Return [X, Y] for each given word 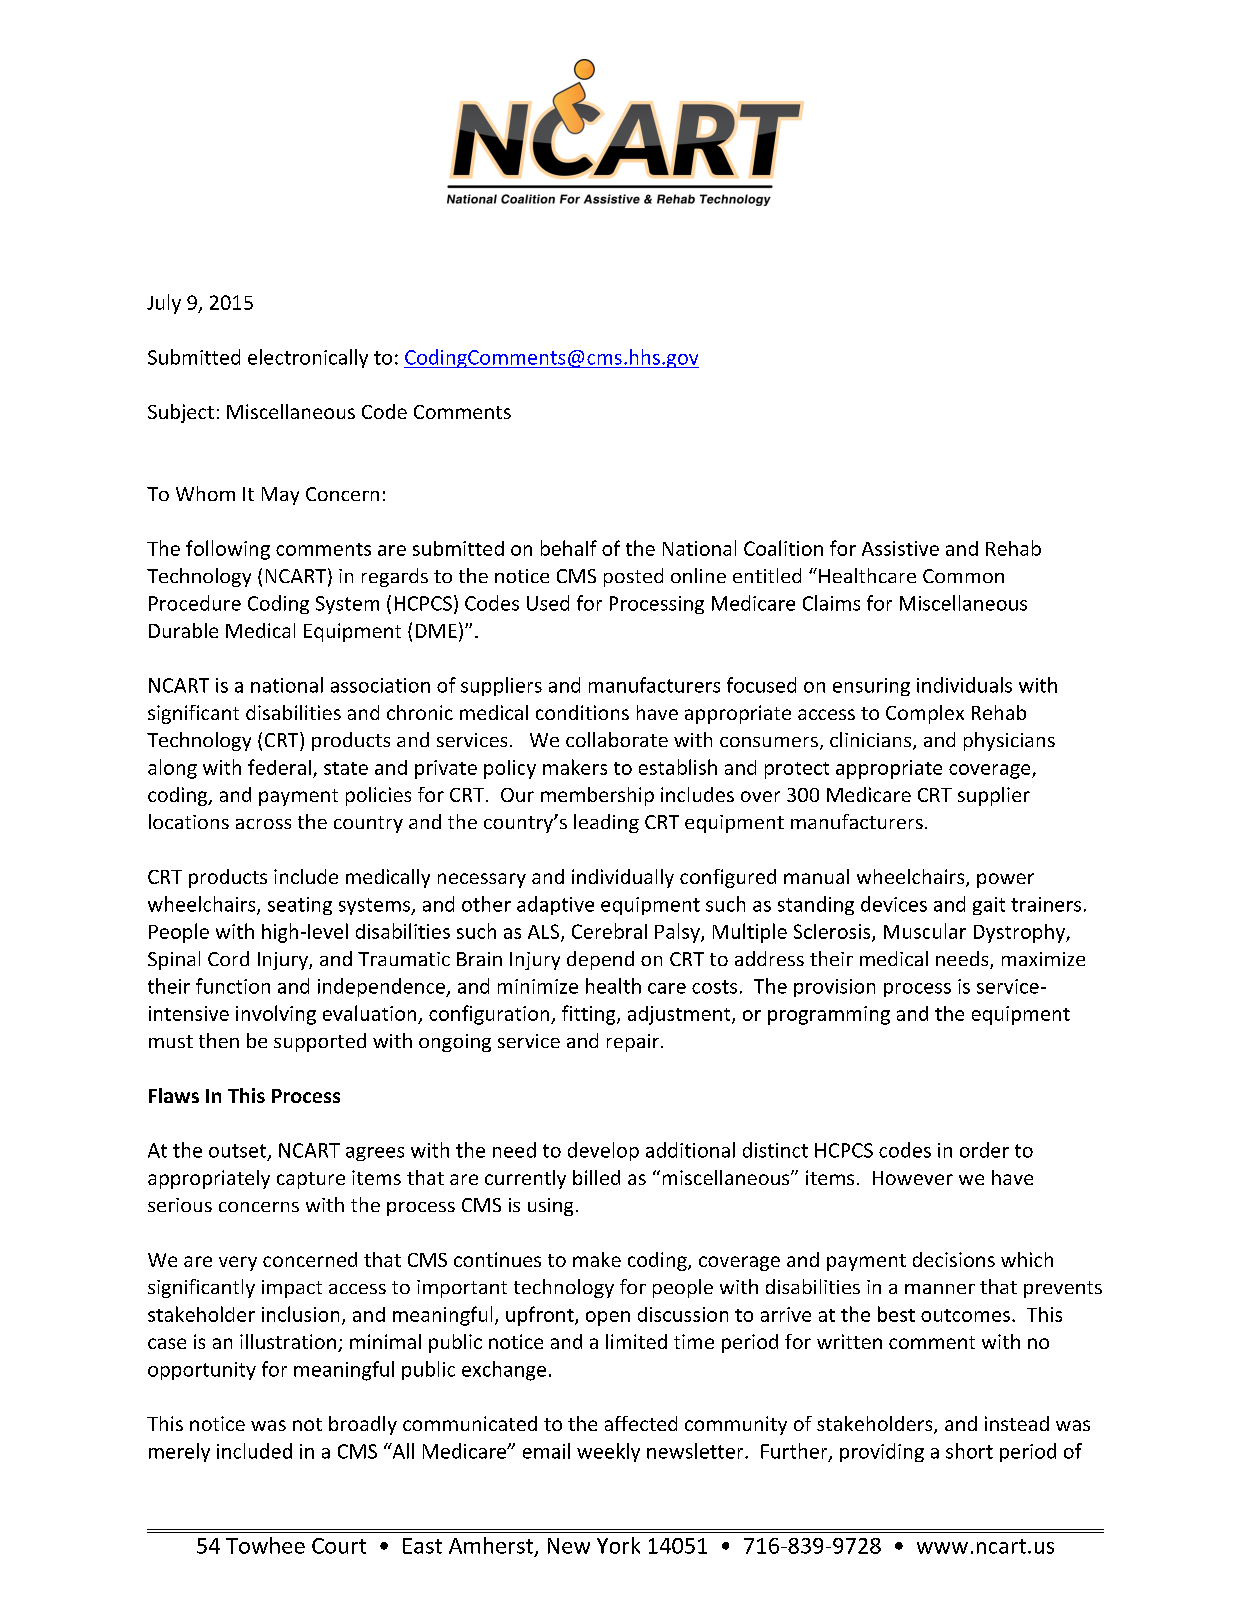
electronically [308, 358]
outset [237, 1151]
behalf [569, 548]
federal [279, 767]
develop [603, 1151]
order [984, 1150]
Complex [925, 714]
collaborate [617, 739]
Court [339, 1546]
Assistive [900, 548]
